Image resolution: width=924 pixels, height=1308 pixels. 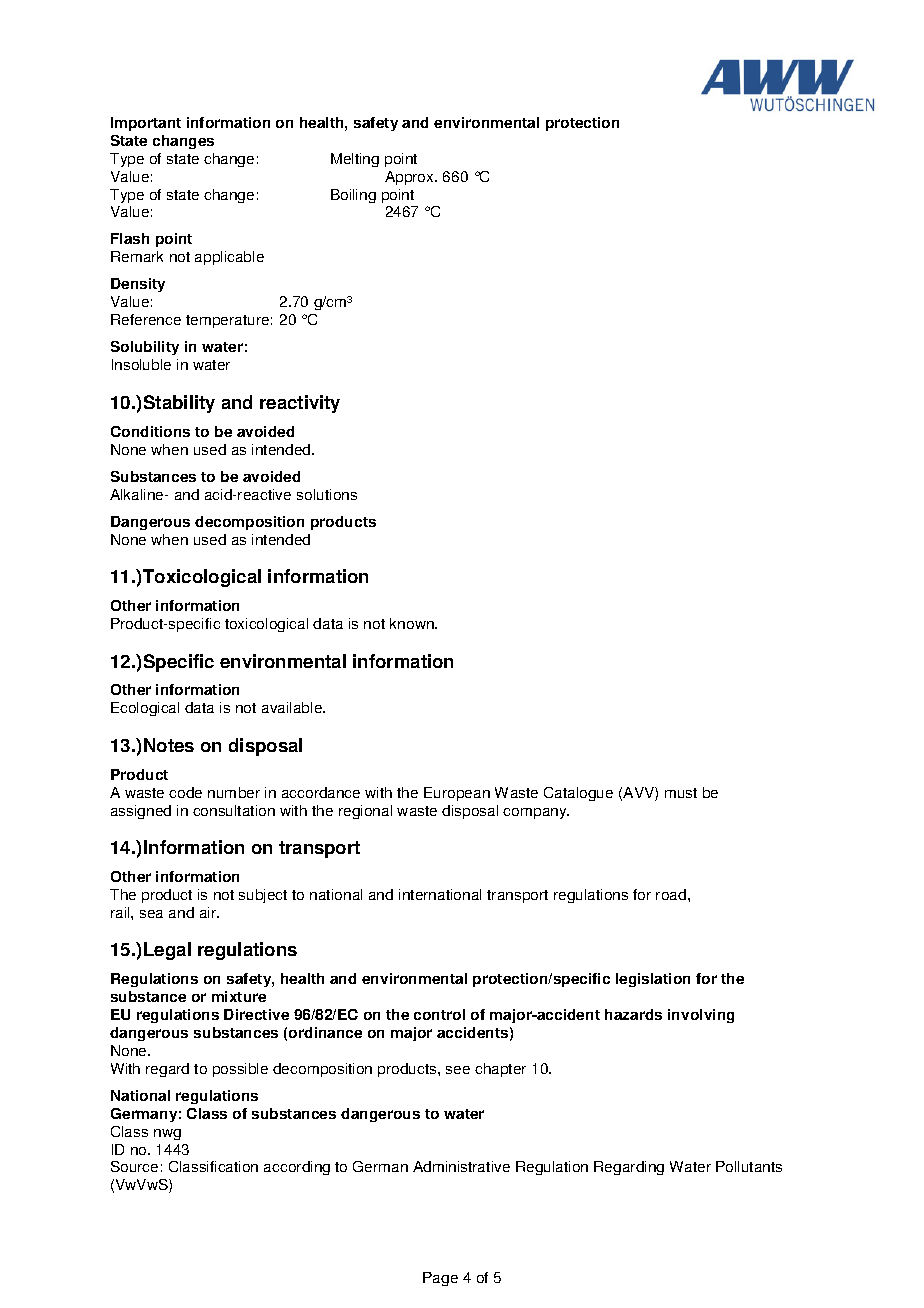 What do you see at coordinates (653, 980) in the screenshot?
I see `legislation` at bounding box center [653, 980].
